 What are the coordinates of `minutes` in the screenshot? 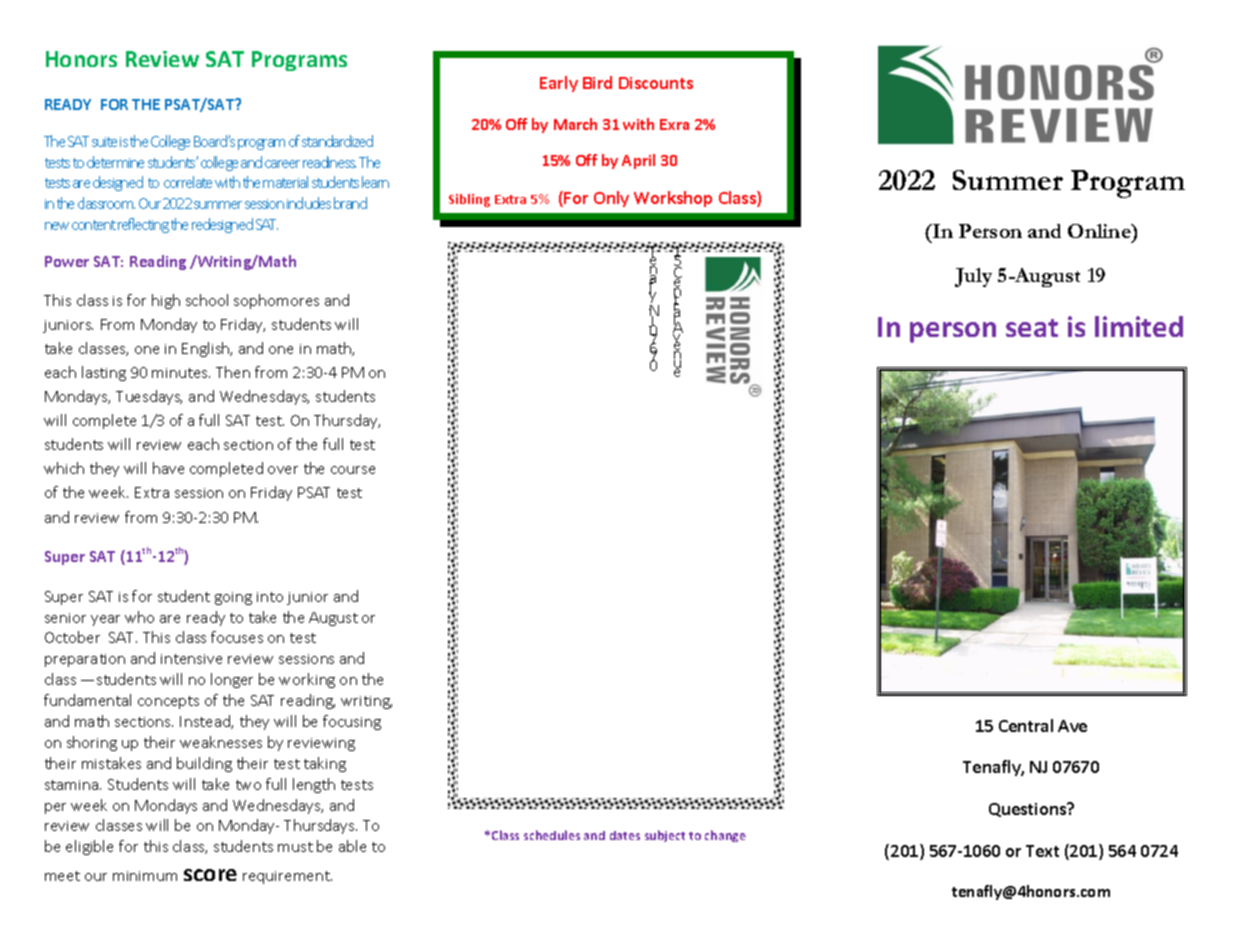 It's located at (181, 373).
